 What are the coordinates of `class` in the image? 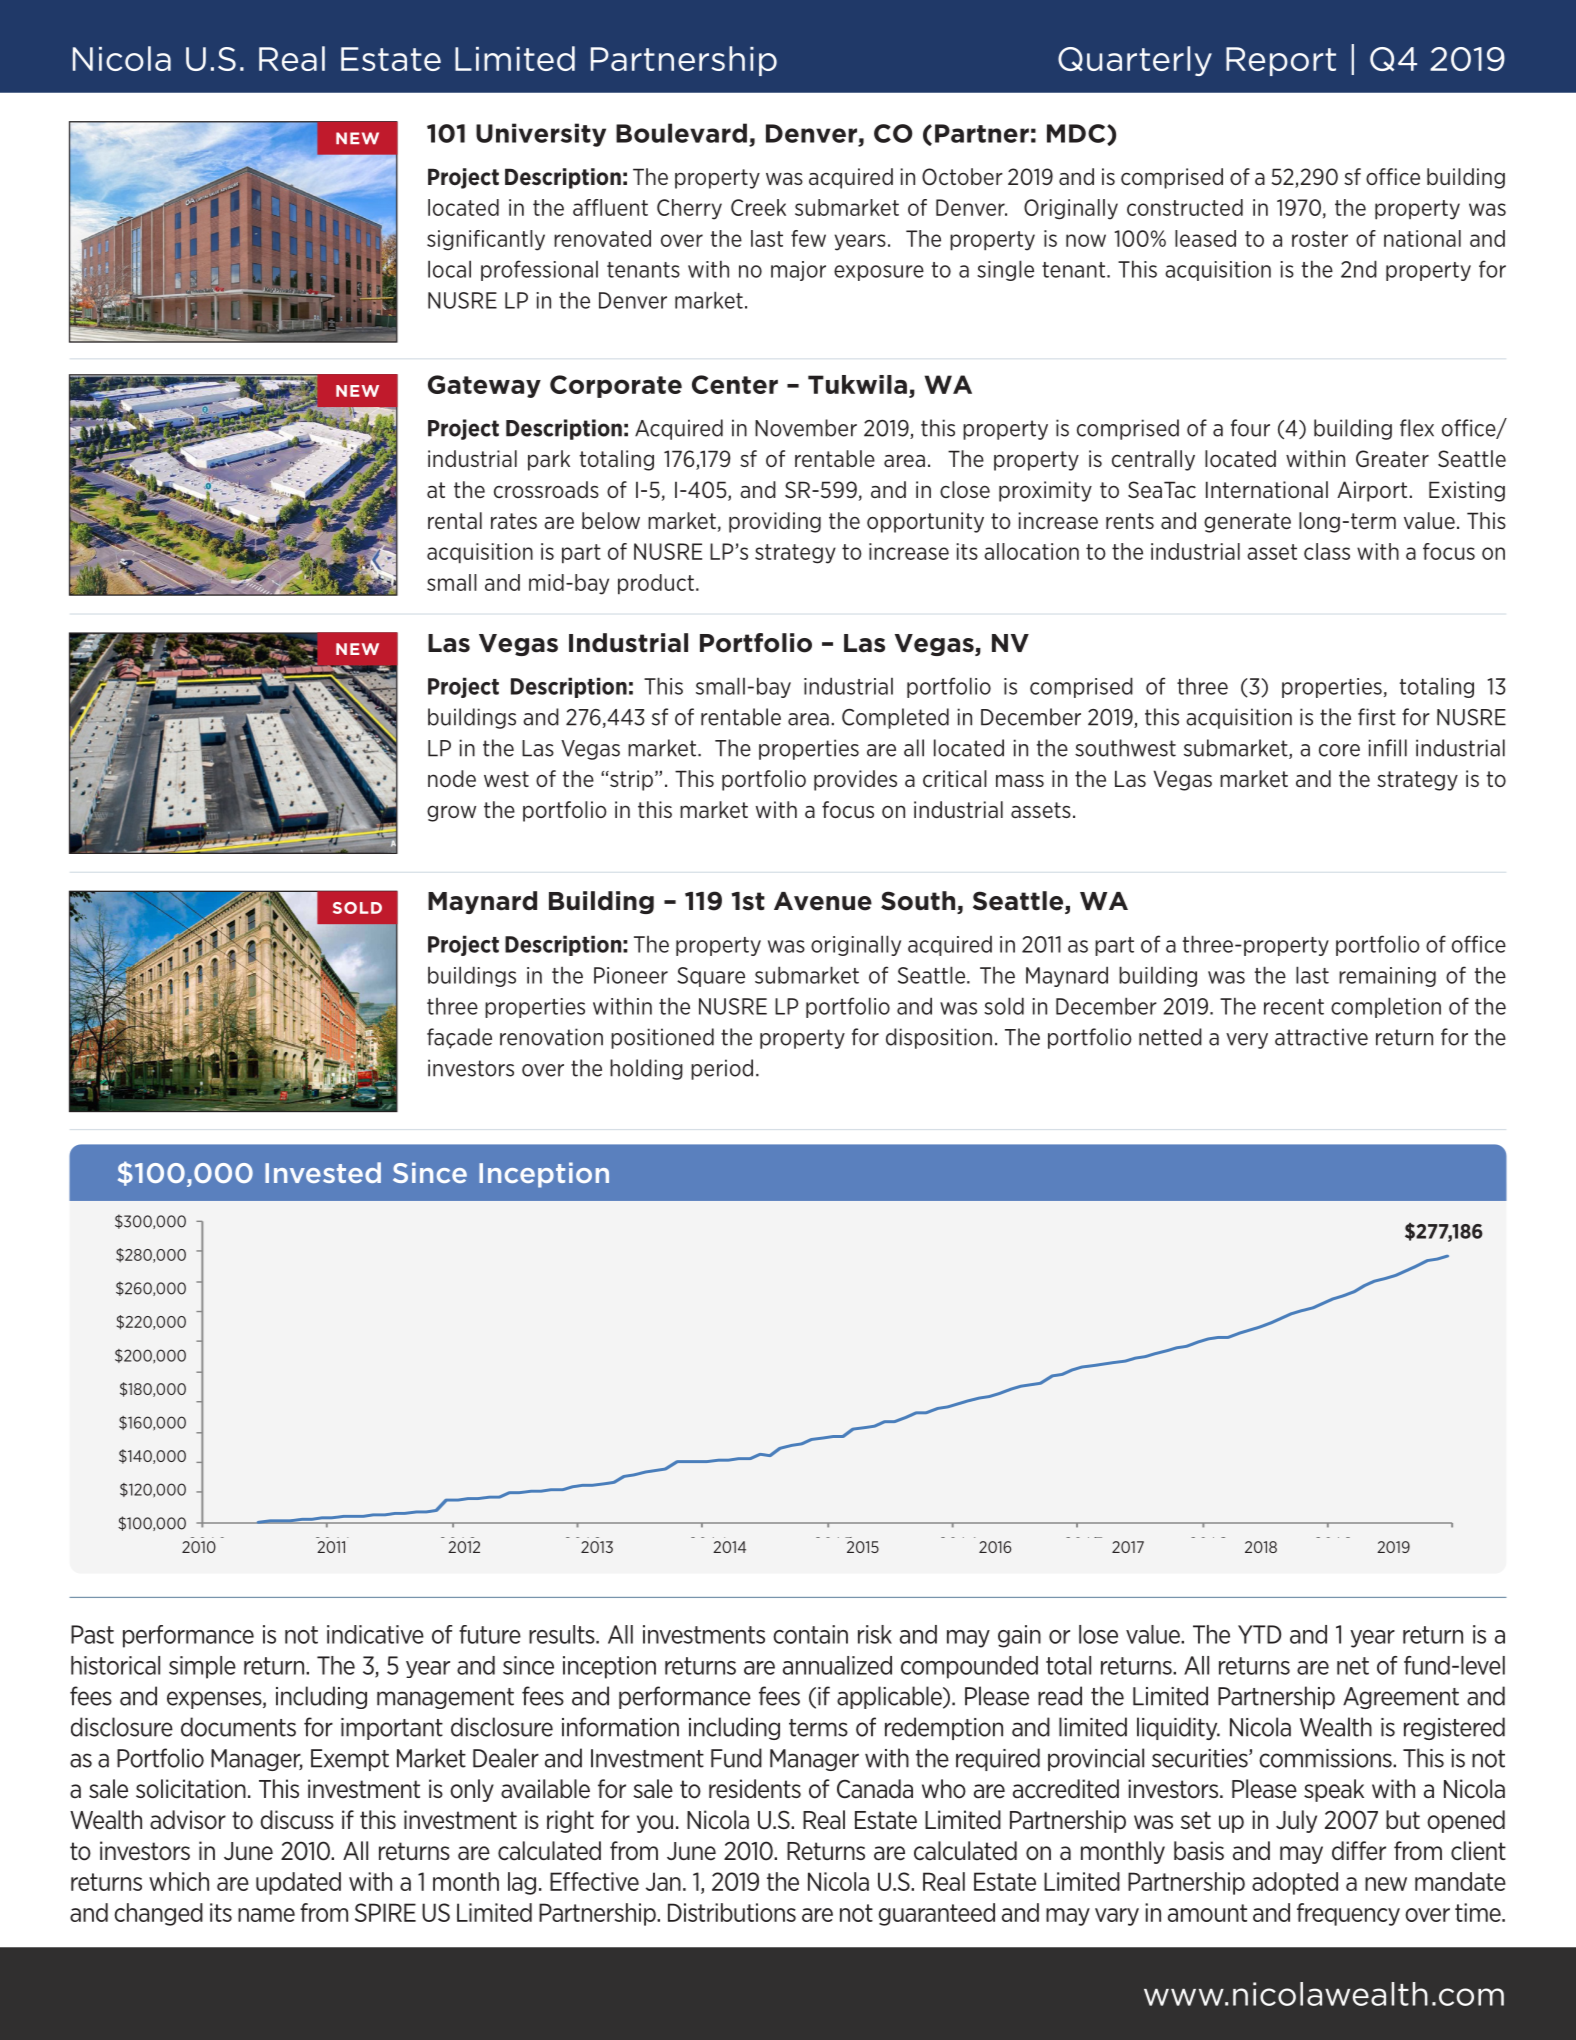 It's located at (1327, 551).
